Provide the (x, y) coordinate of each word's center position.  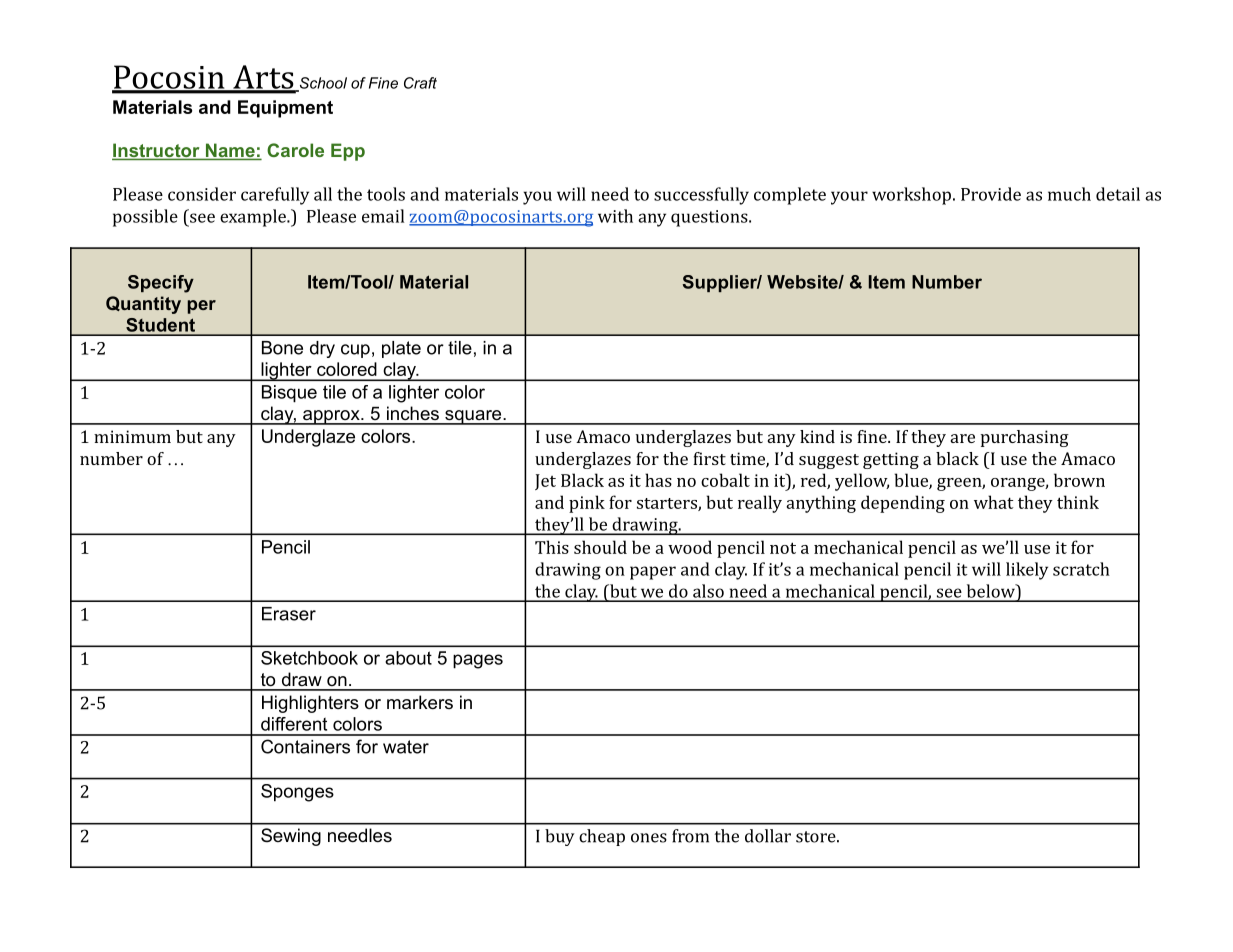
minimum (132, 436)
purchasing (1025, 438)
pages (478, 661)
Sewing (291, 837)
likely (1027, 571)
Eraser (289, 614)
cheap (602, 837)
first (709, 458)
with (615, 216)
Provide (991, 194)
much (1069, 194)
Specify (161, 284)
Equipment (285, 109)
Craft (420, 83)
